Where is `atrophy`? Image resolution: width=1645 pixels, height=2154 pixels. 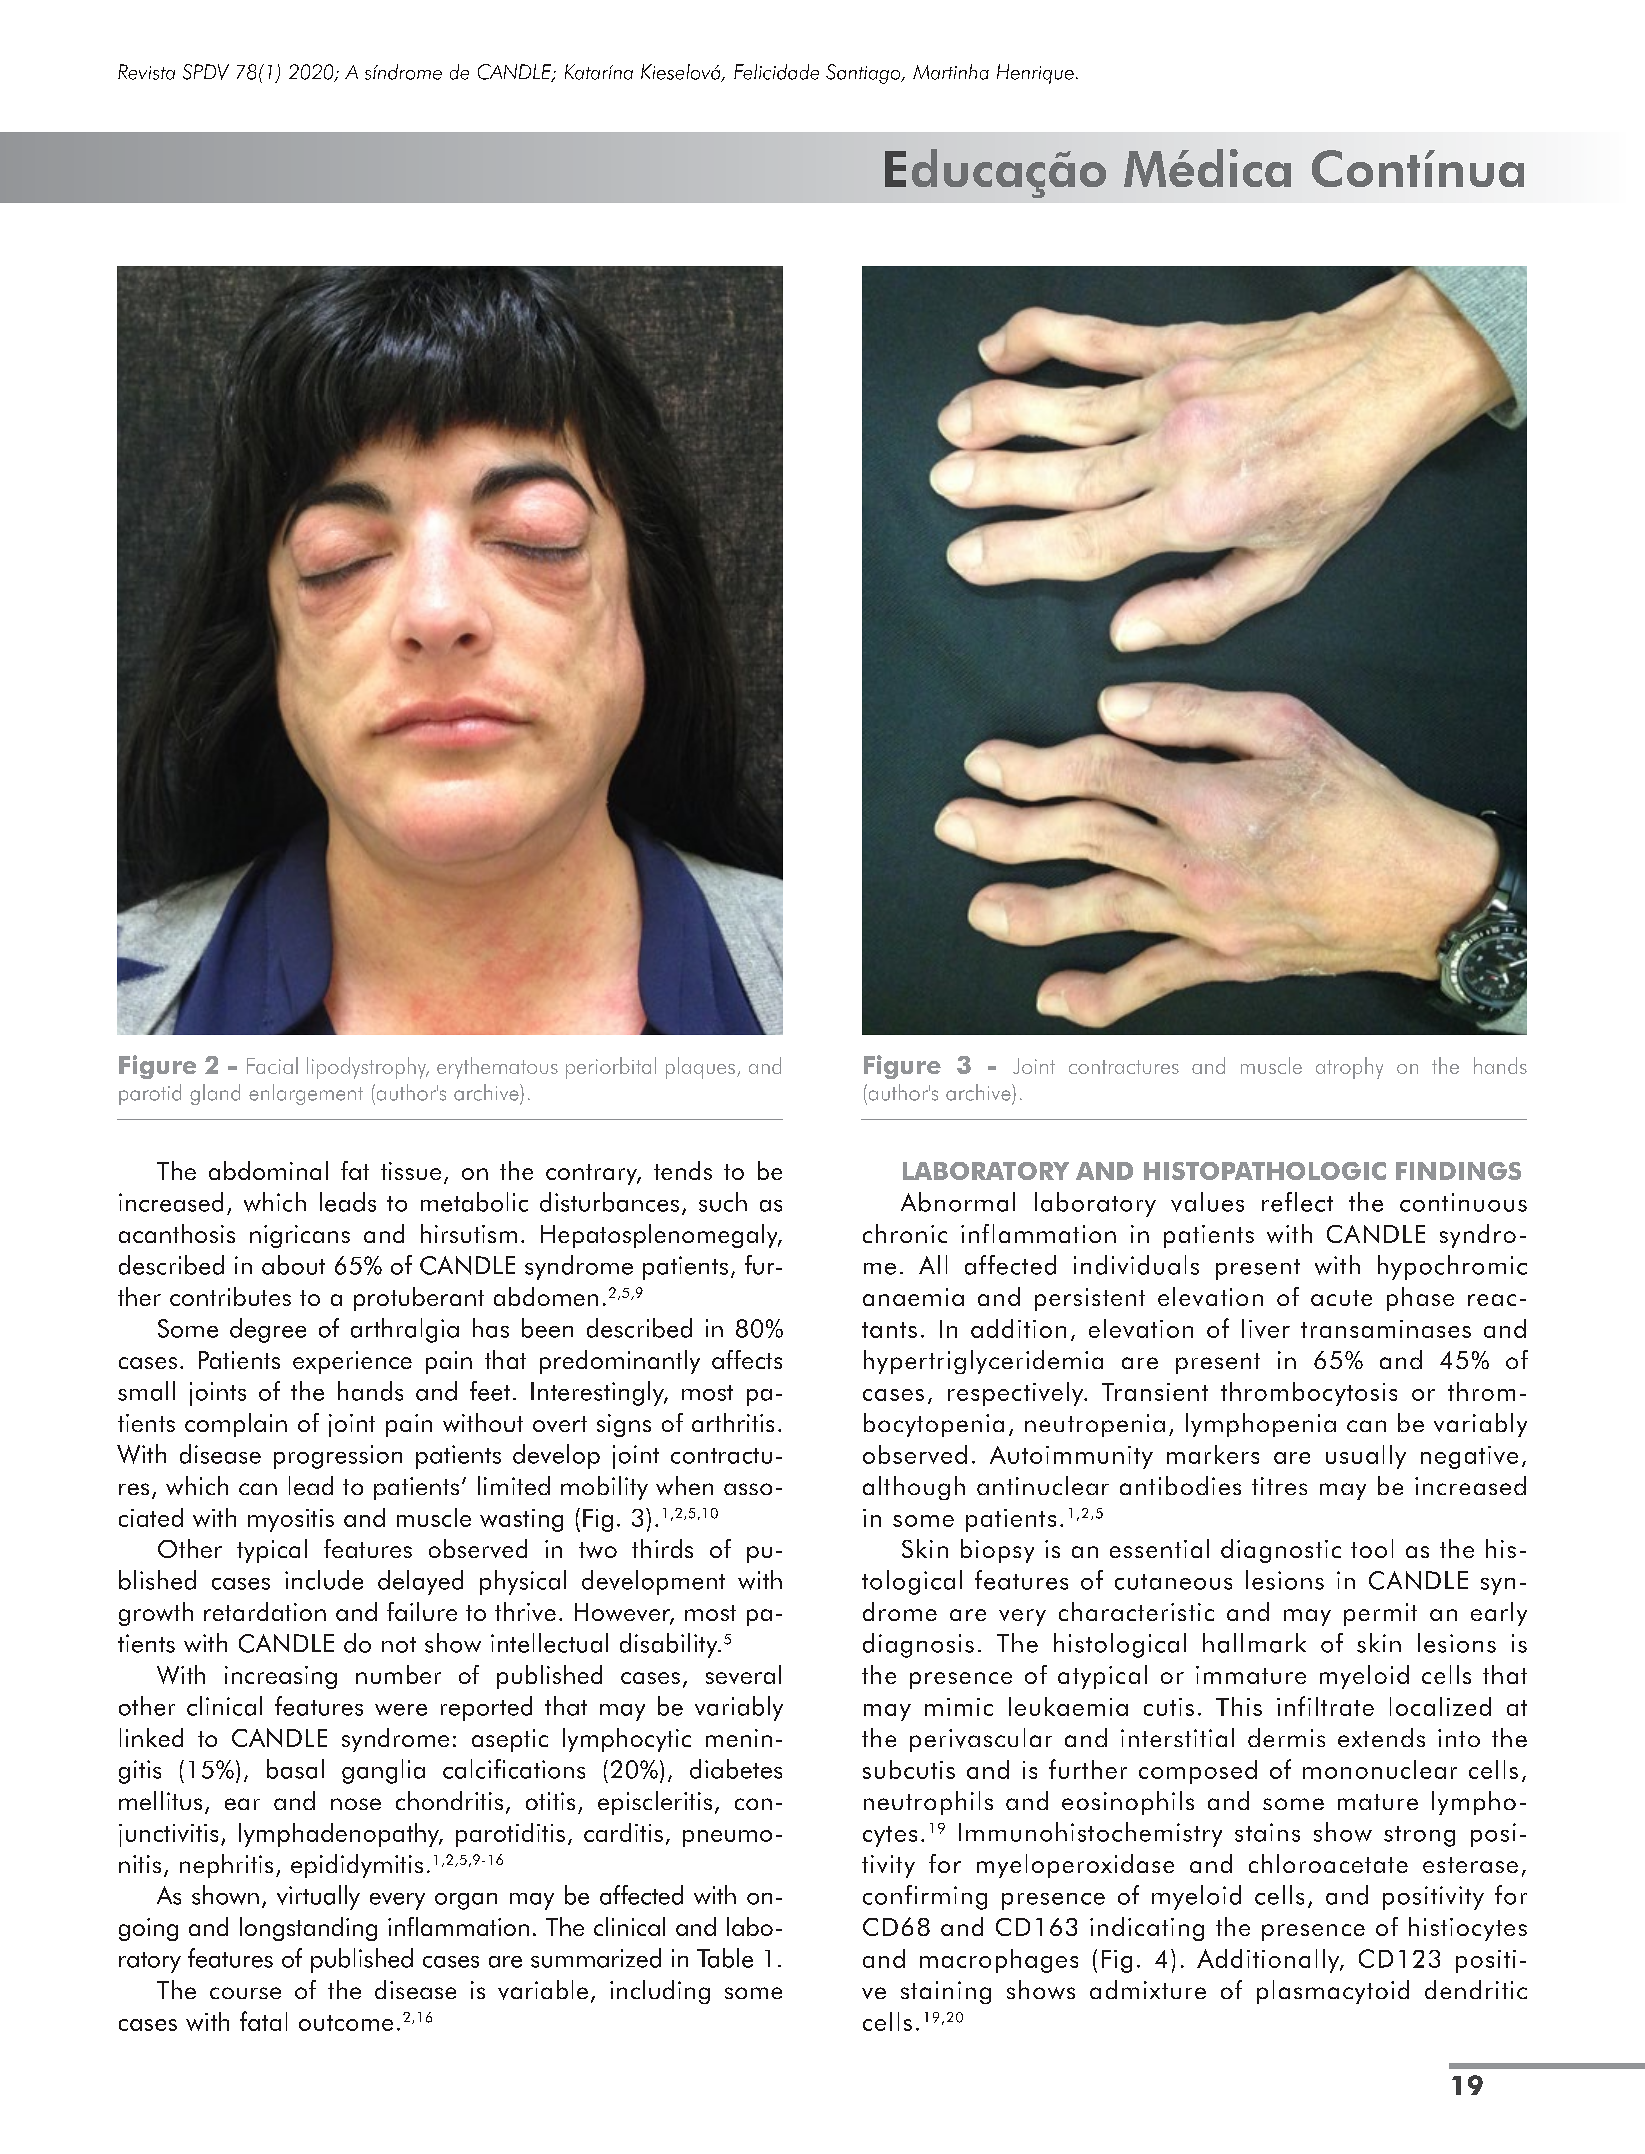
atrophy is located at coordinates (1349, 1068).
